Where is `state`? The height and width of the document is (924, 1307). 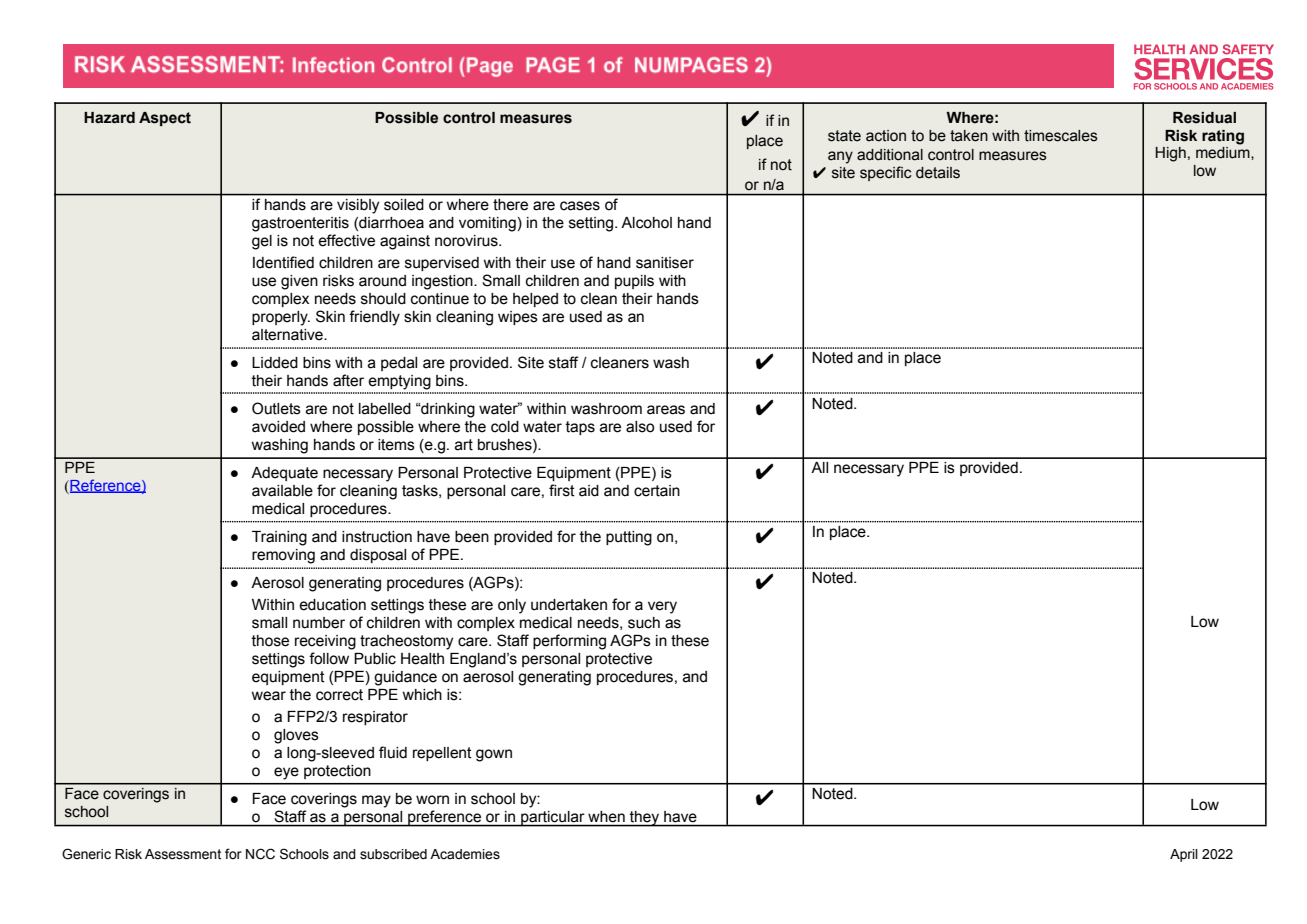
state is located at coordinates (844, 136).
